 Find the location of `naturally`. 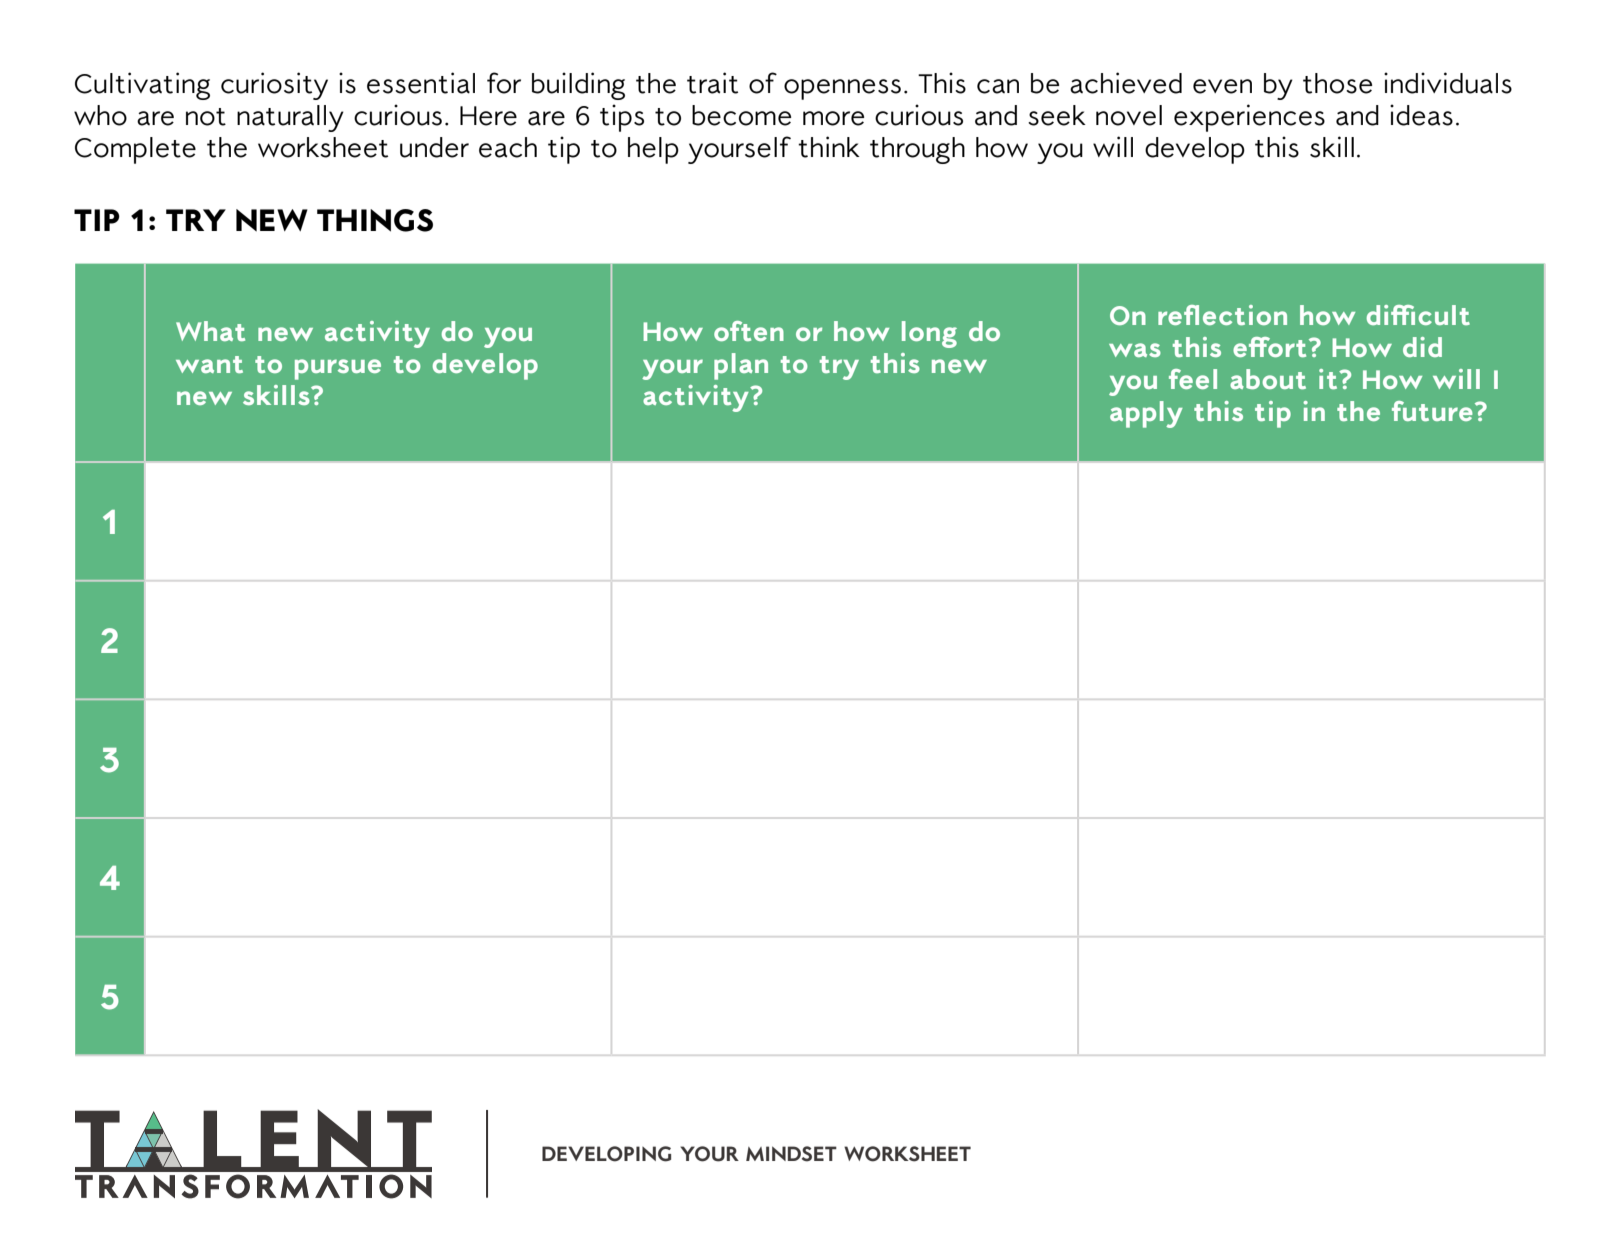

naturally is located at coordinates (290, 118).
